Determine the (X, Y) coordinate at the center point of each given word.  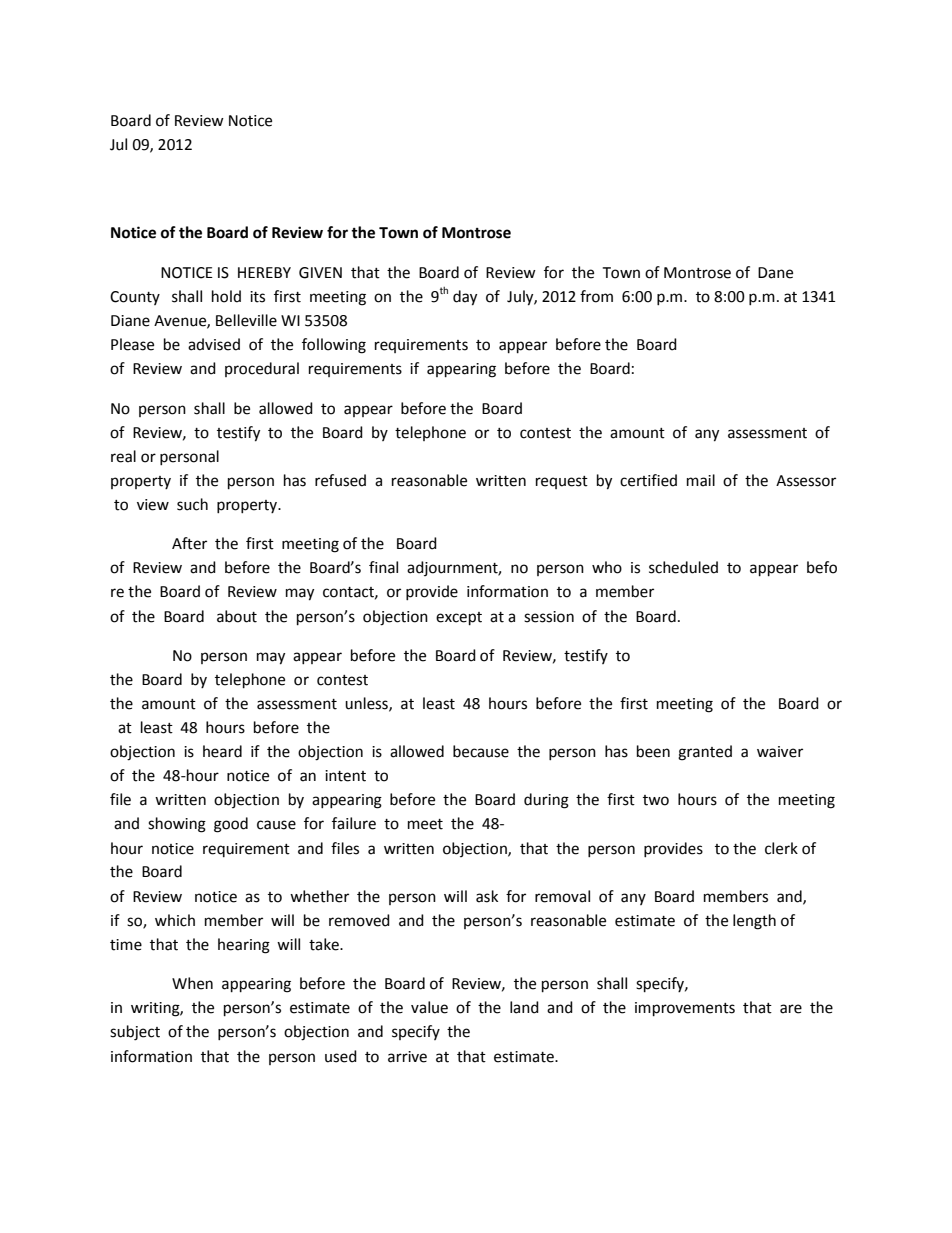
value (429, 1007)
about (237, 616)
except (459, 619)
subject (135, 1033)
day (465, 298)
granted (705, 753)
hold (226, 296)
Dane (775, 273)
